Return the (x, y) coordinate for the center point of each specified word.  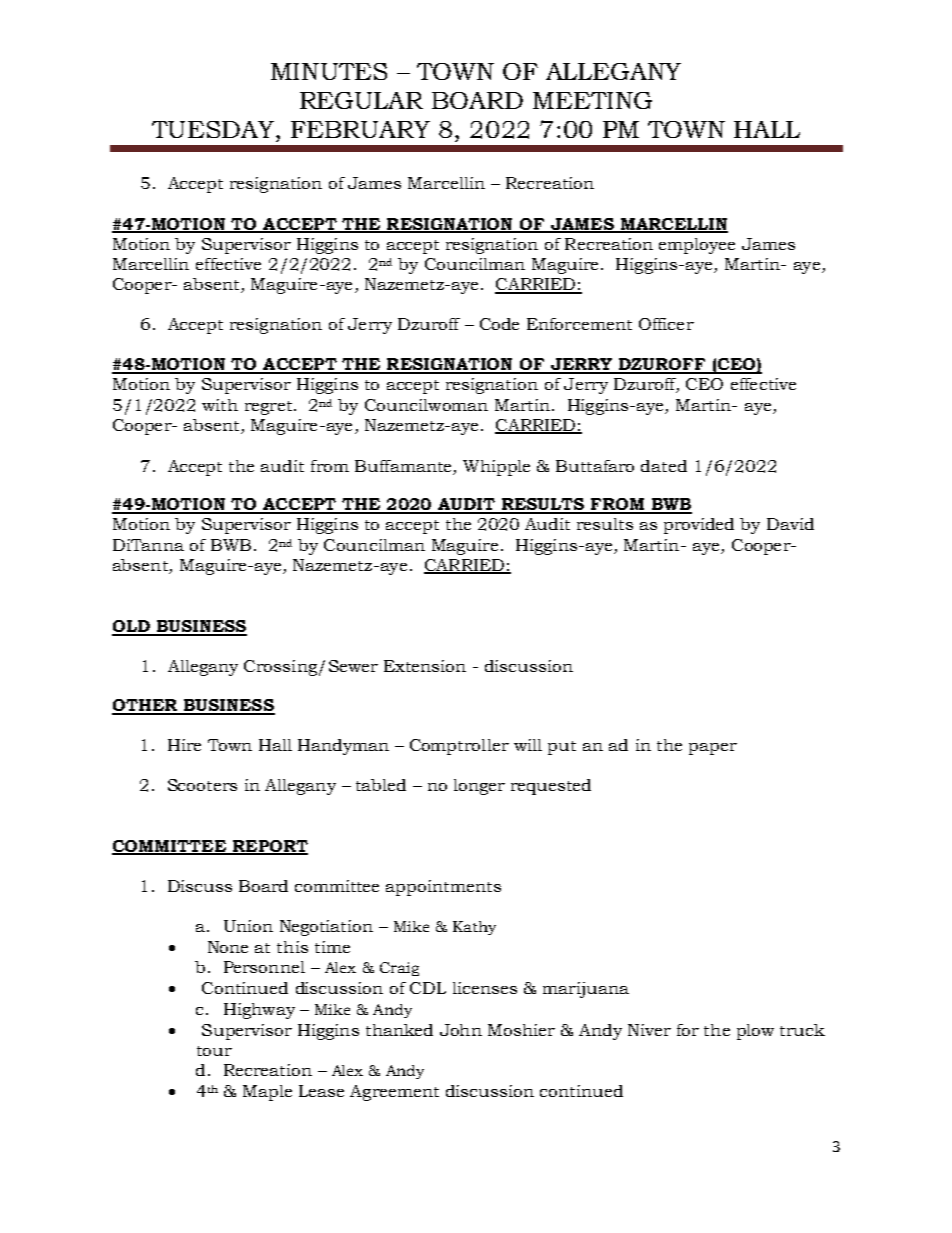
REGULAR (361, 100)
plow (755, 1032)
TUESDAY (213, 129)
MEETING (592, 100)
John (461, 1030)
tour (214, 1051)
